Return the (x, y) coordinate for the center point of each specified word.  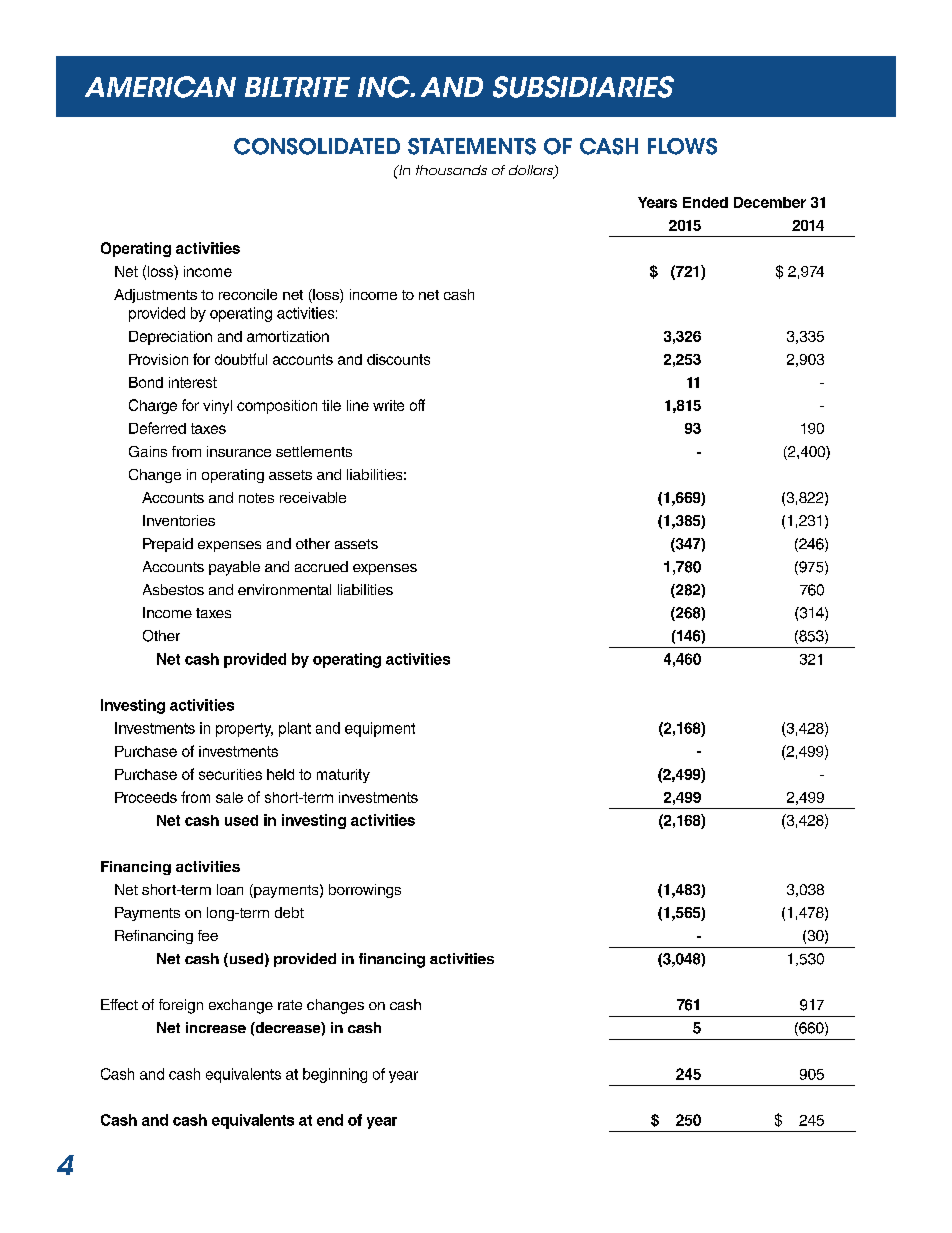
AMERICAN (160, 87)
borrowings (365, 891)
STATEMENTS (472, 146)
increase (216, 1027)
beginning (335, 1075)
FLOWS (682, 146)
